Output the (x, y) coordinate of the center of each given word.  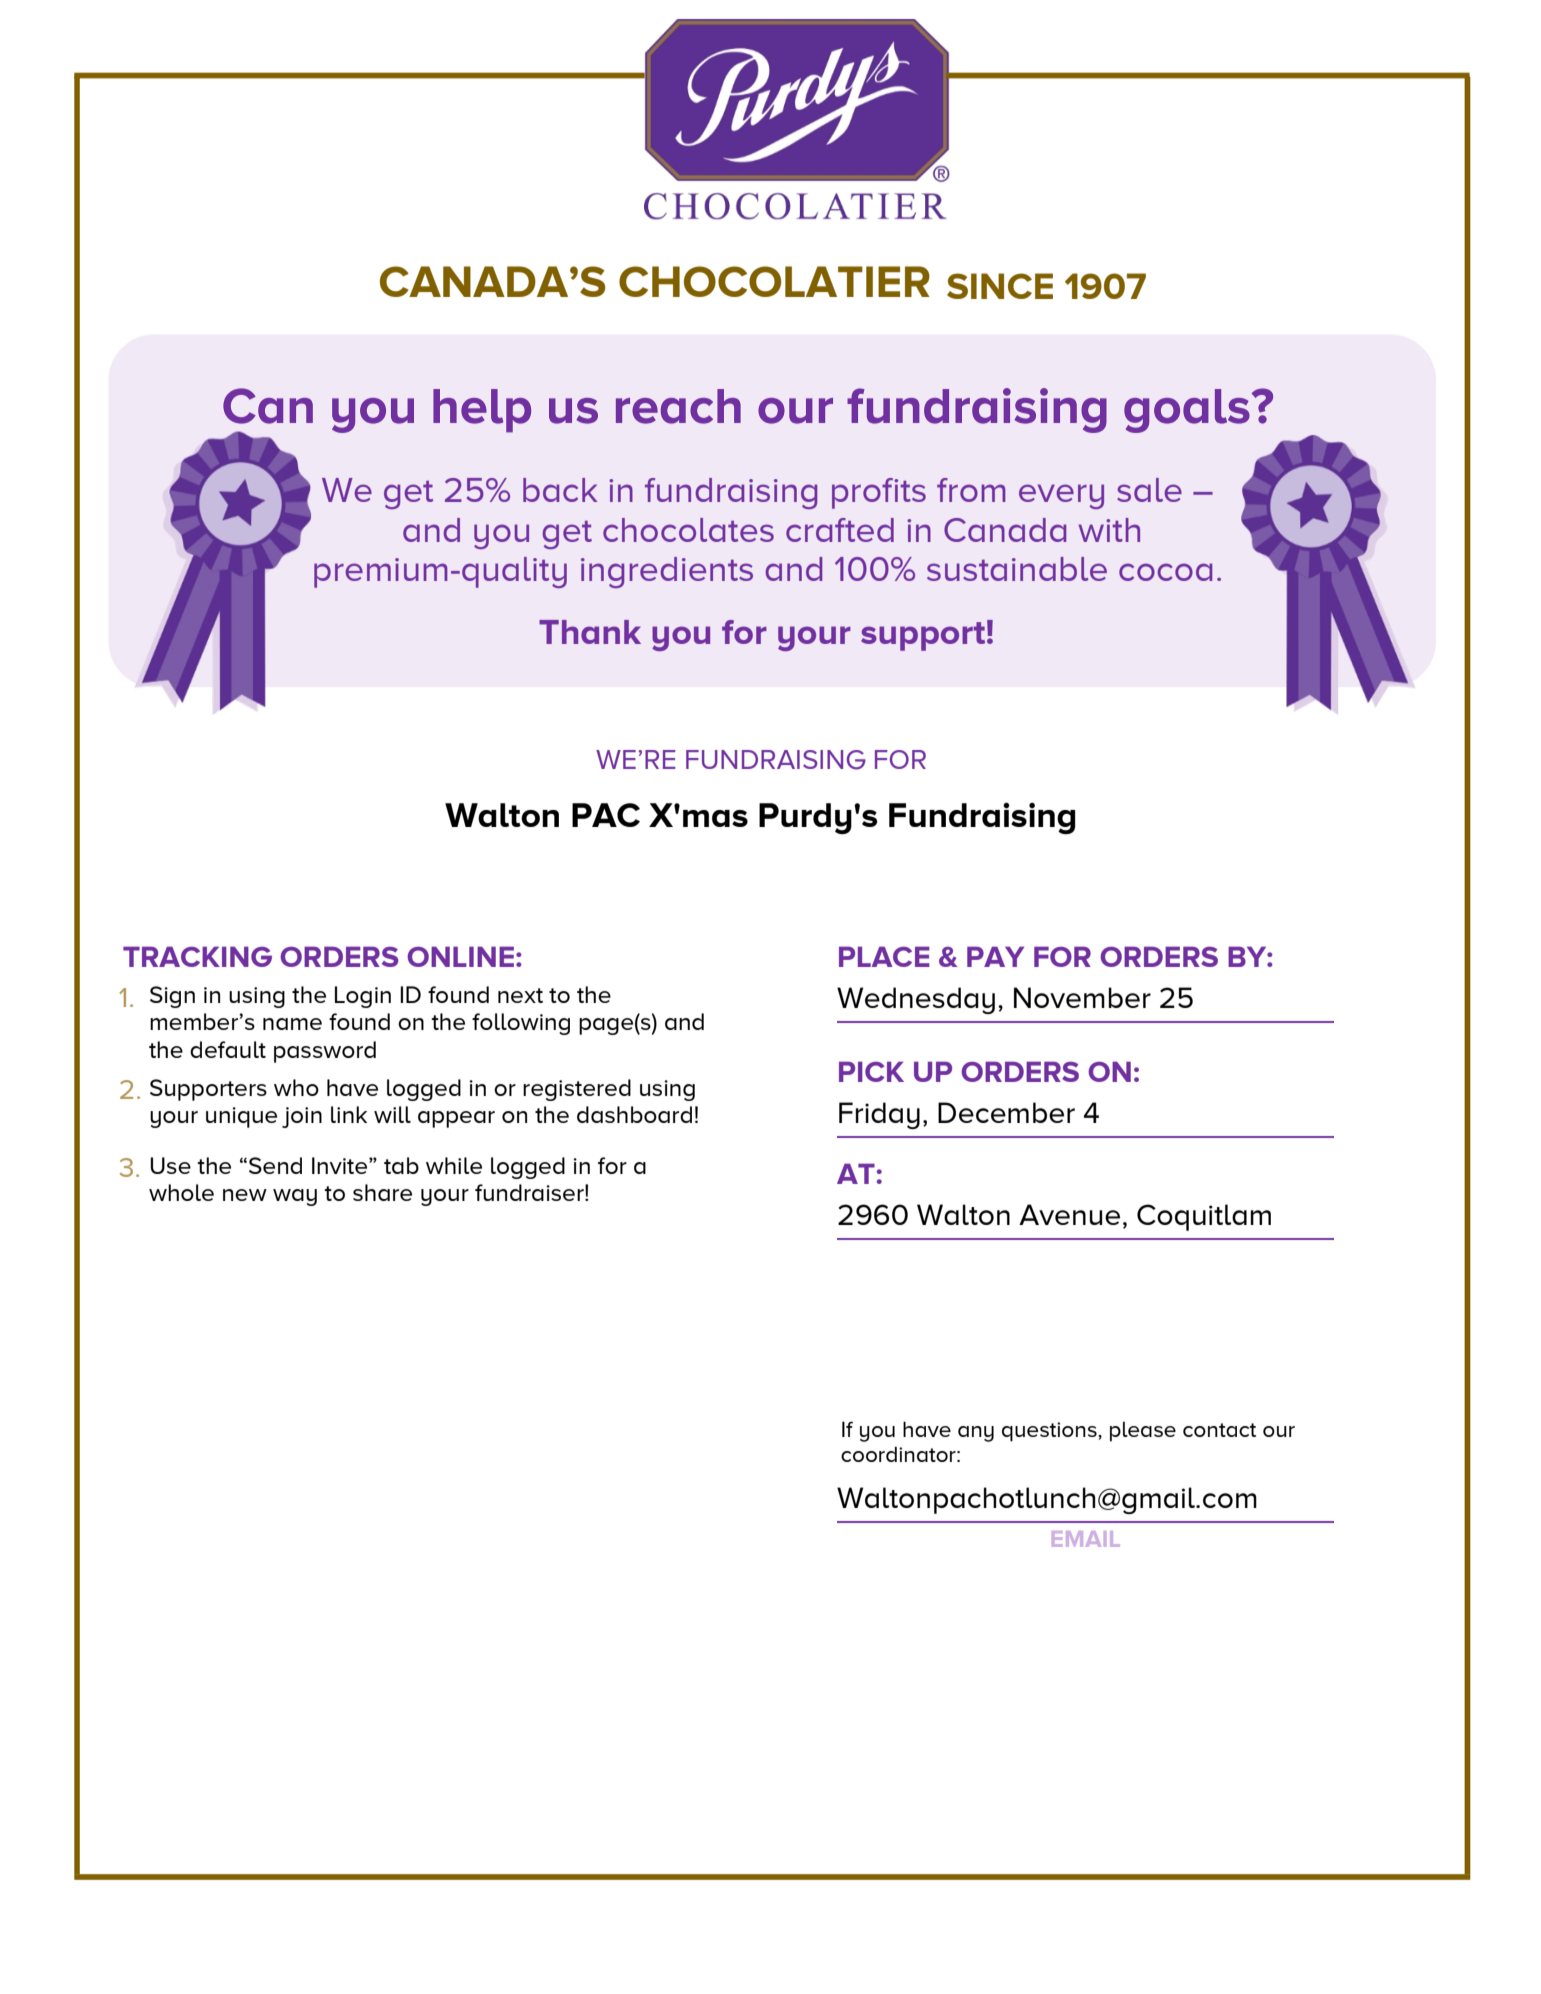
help (482, 411)
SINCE (1000, 286)
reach (678, 406)
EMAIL (1086, 1539)
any (976, 1434)
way (295, 1197)
